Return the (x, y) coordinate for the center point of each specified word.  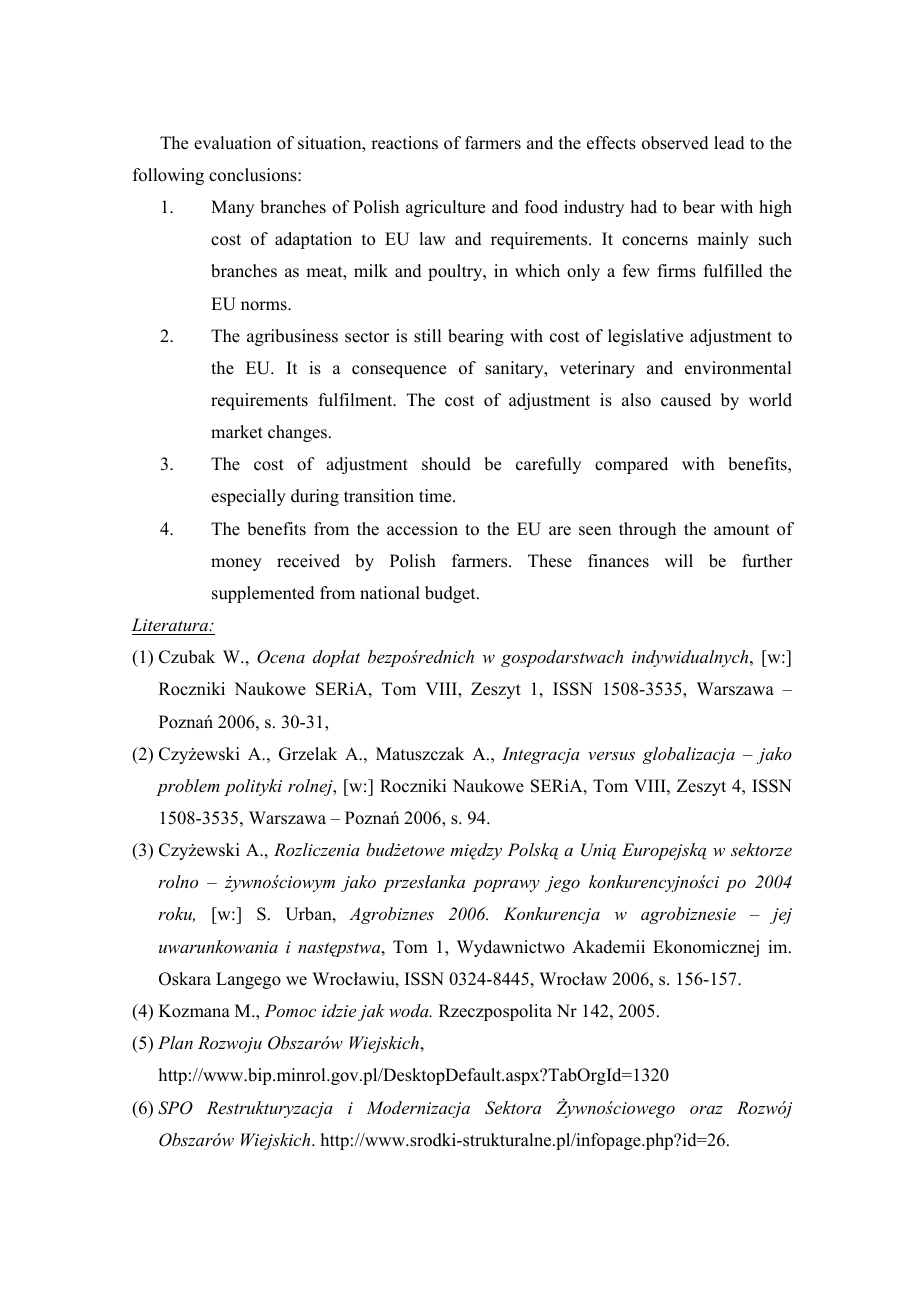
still (427, 336)
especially (248, 497)
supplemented (263, 594)
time (436, 496)
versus (611, 755)
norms (265, 306)
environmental (738, 368)
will (679, 560)
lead (729, 143)
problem (188, 787)
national (390, 593)
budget (451, 594)
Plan (175, 1042)
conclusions (254, 175)
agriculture (445, 208)
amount (741, 530)
